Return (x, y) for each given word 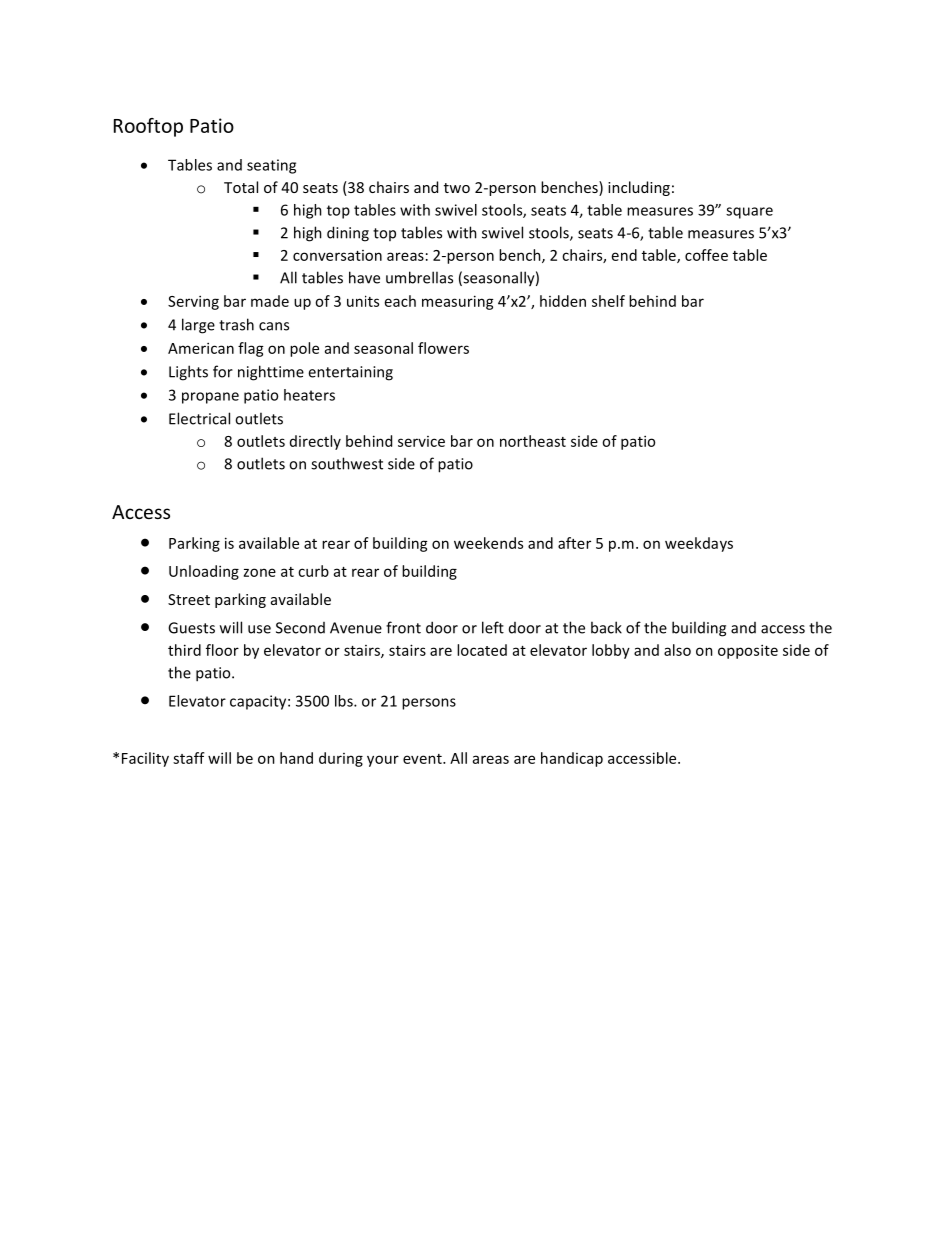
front (403, 627)
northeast (533, 441)
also (677, 650)
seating (271, 166)
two (457, 188)
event (423, 759)
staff (189, 758)
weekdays (699, 544)
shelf (608, 301)
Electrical (199, 418)
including (639, 188)
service (421, 441)
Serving (193, 302)
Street (189, 599)
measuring (458, 302)
